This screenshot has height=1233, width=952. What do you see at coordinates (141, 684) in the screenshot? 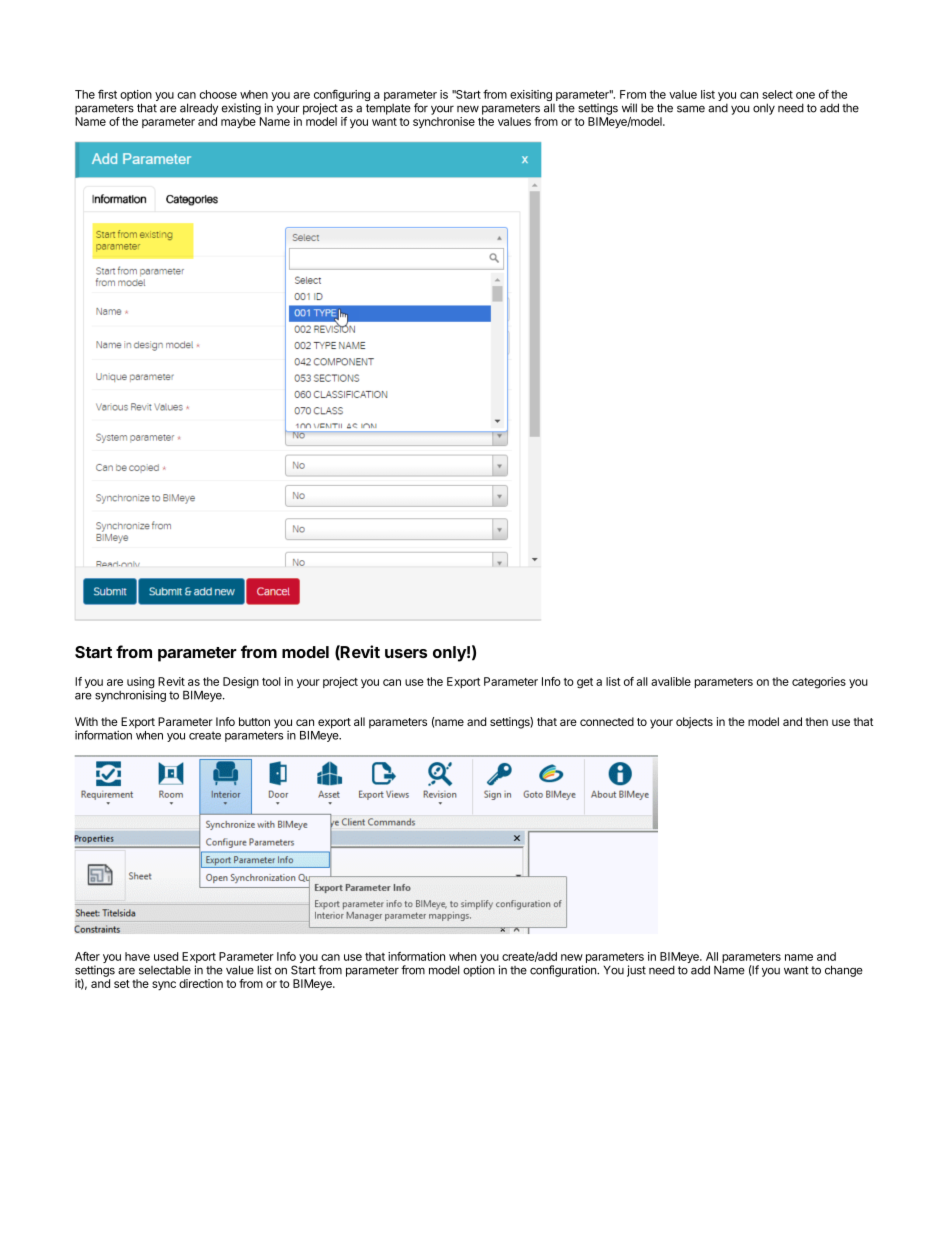
I see `using` at bounding box center [141, 684].
